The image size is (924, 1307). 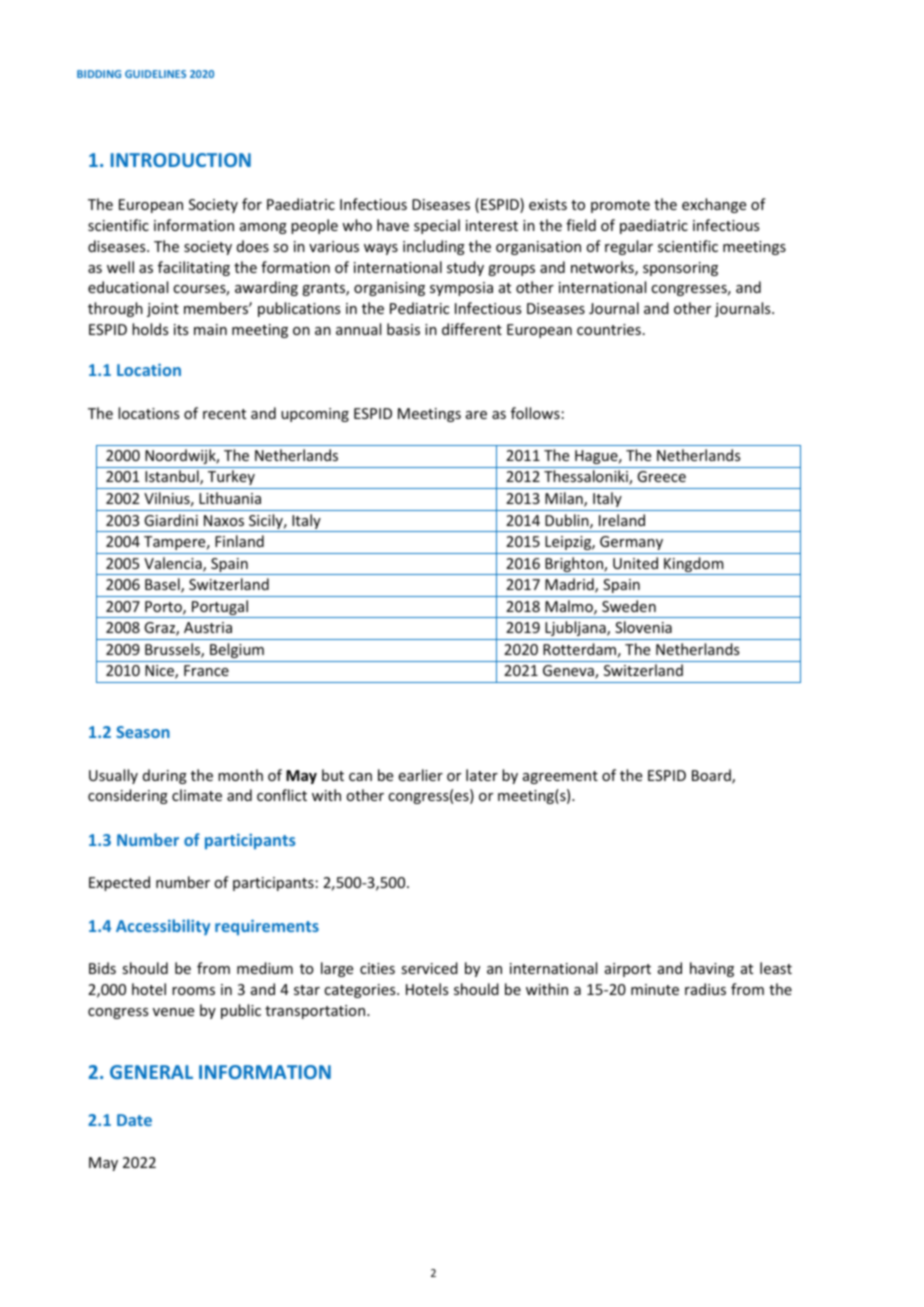 What do you see at coordinates (714, 205) in the page?
I see `exchange` at bounding box center [714, 205].
